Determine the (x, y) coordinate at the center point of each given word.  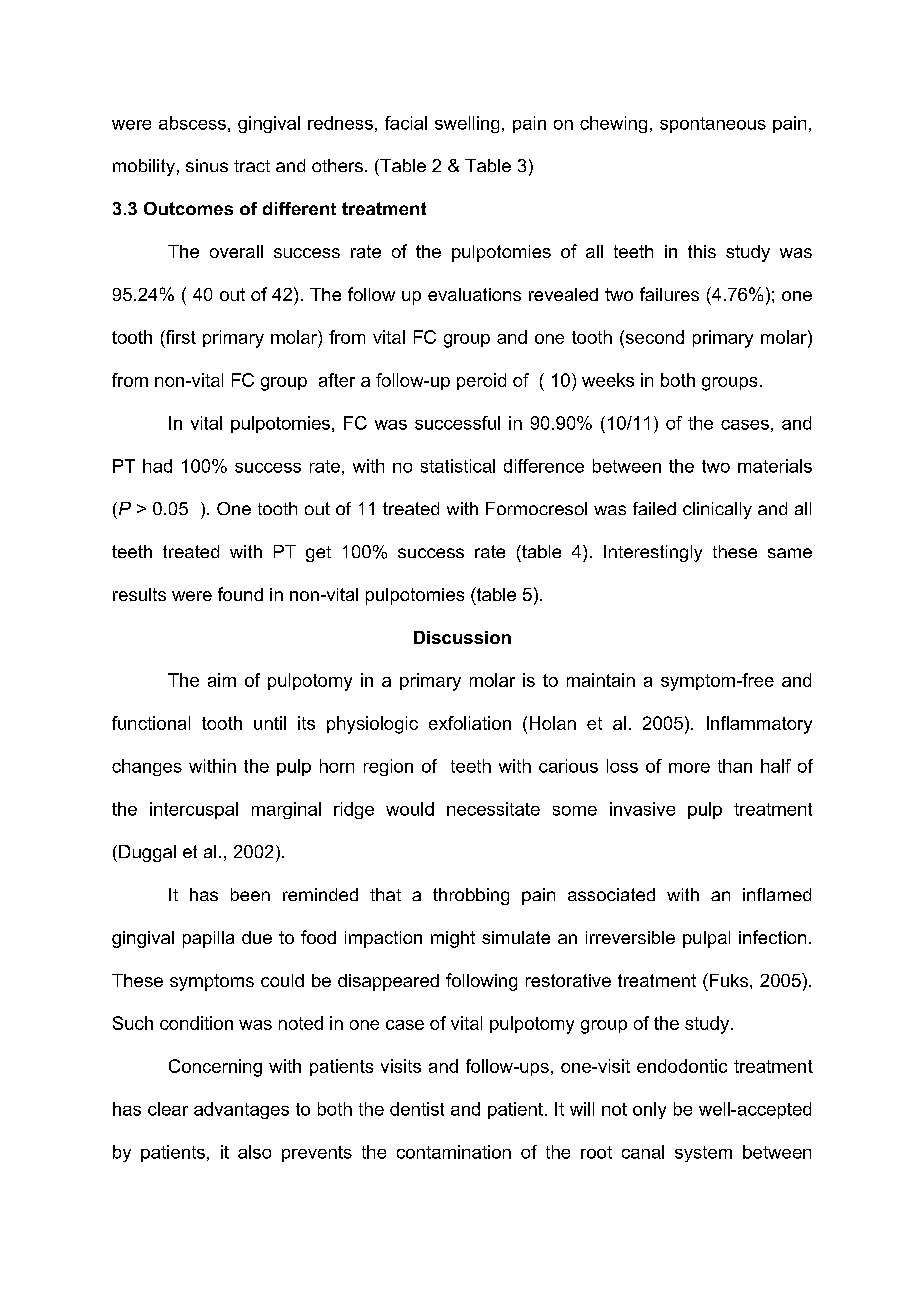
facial (406, 123)
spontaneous (713, 125)
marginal (286, 810)
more (689, 768)
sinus (207, 165)
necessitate (493, 809)
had (157, 466)
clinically (717, 510)
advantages (241, 1110)
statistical (458, 466)
